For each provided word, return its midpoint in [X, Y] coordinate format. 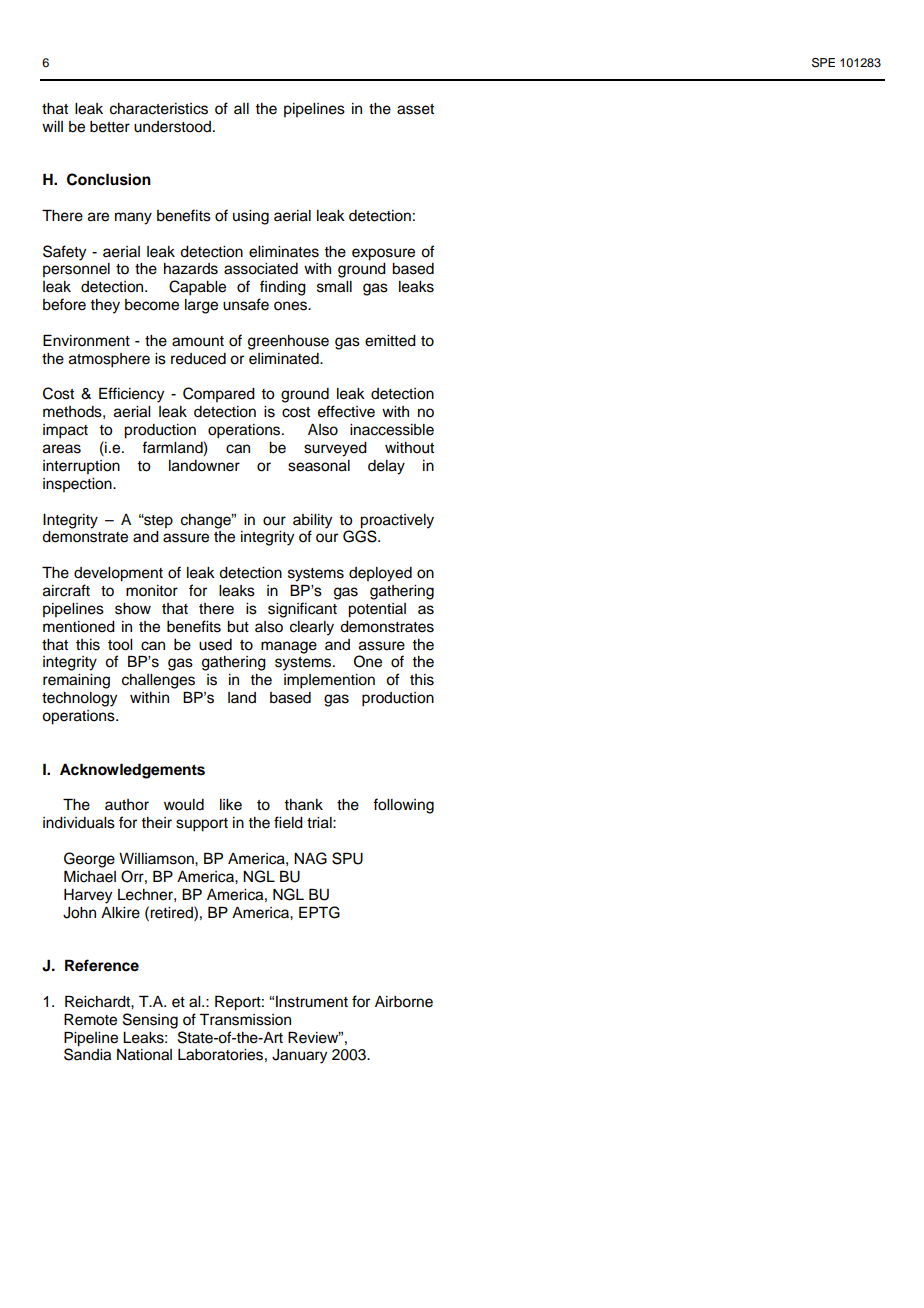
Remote [90, 1019]
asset [415, 109]
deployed [380, 574]
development [118, 574]
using [251, 217]
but [238, 627]
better [110, 127]
